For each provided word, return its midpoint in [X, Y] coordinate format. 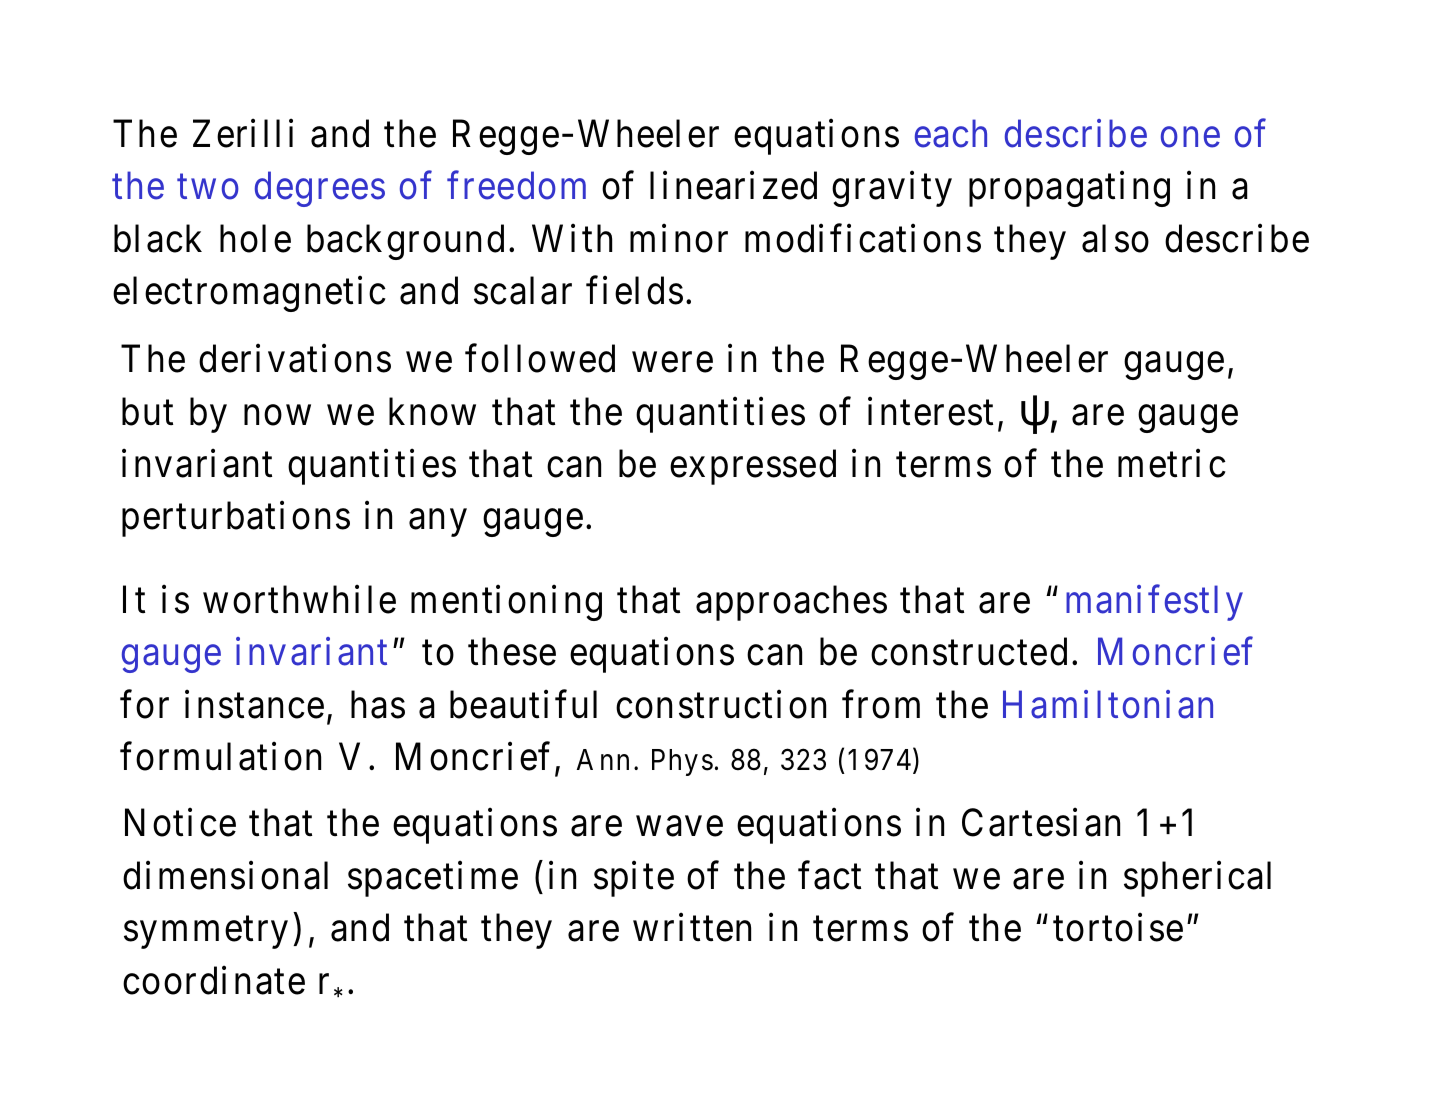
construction [721, 704]
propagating [1069, 189]
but [147, 412]
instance [254, 704]
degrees [320, 189]
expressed [753, 467]
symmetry [206, 933]
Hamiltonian [1108, 704]
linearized [733, 186]
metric [1172, 463]
